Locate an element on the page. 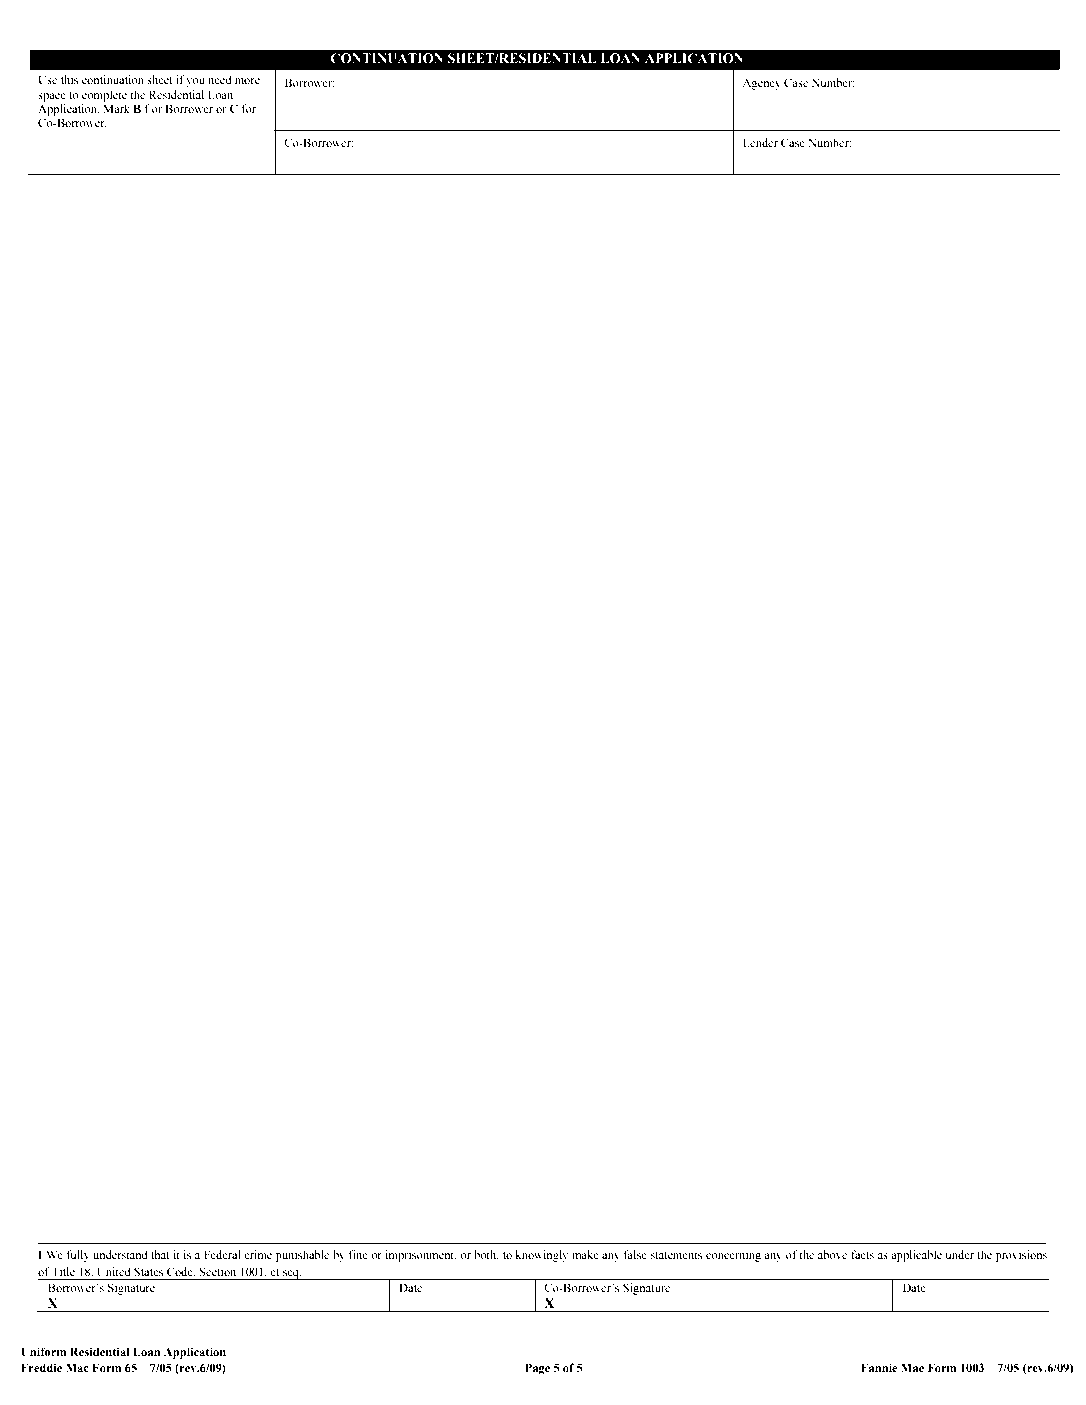 This page has width=1086, height=1405. States is located at coordinates (148, 1271).
